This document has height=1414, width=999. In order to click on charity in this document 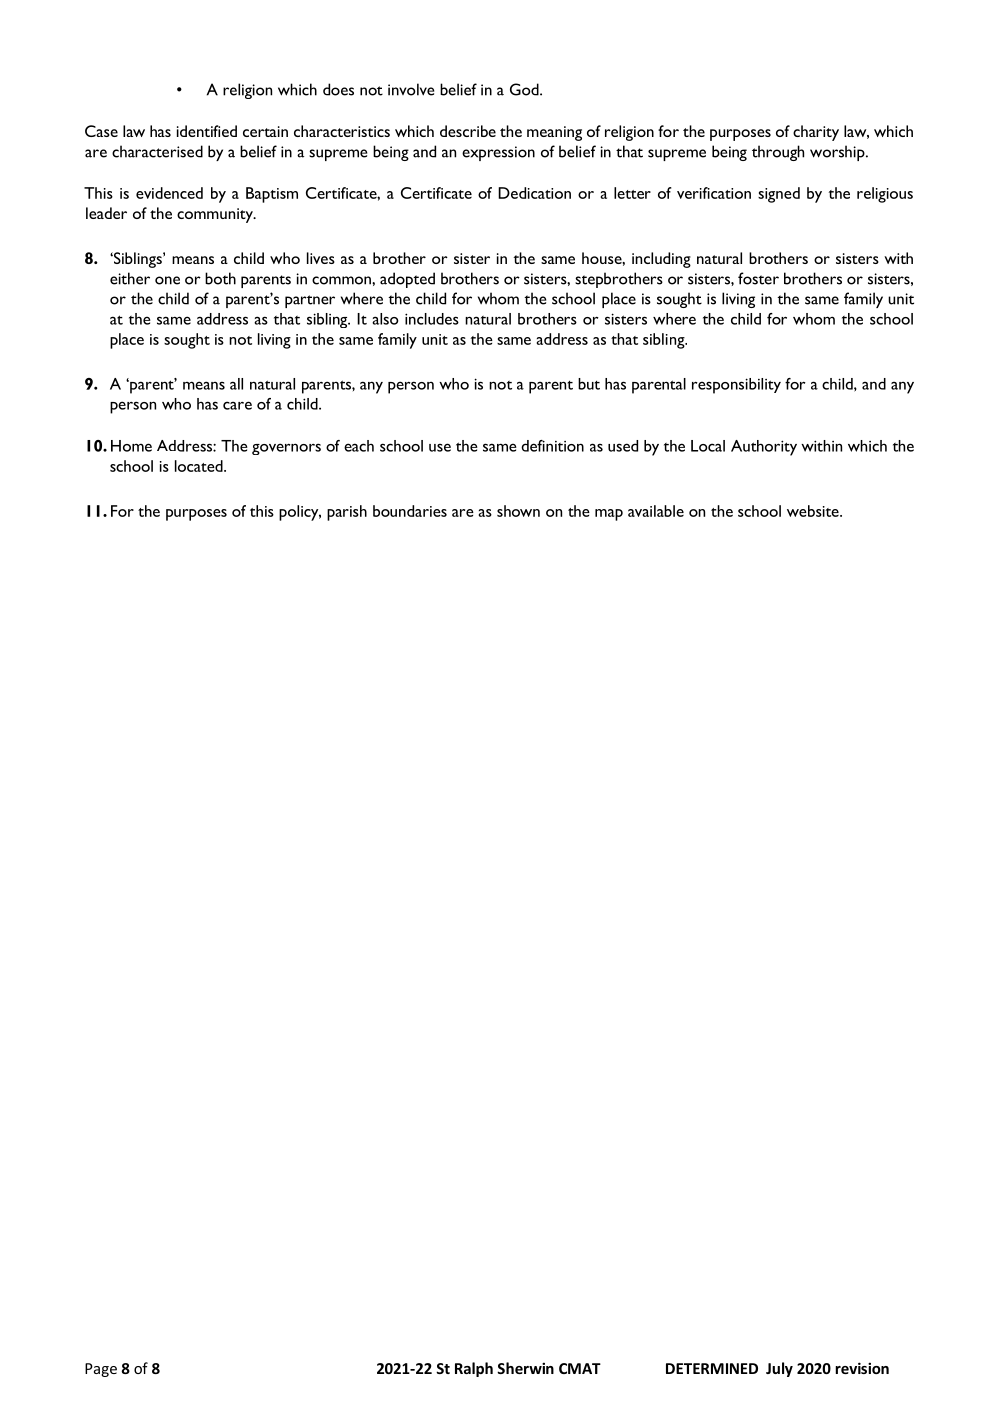, I will do `click(816, 133)`.
